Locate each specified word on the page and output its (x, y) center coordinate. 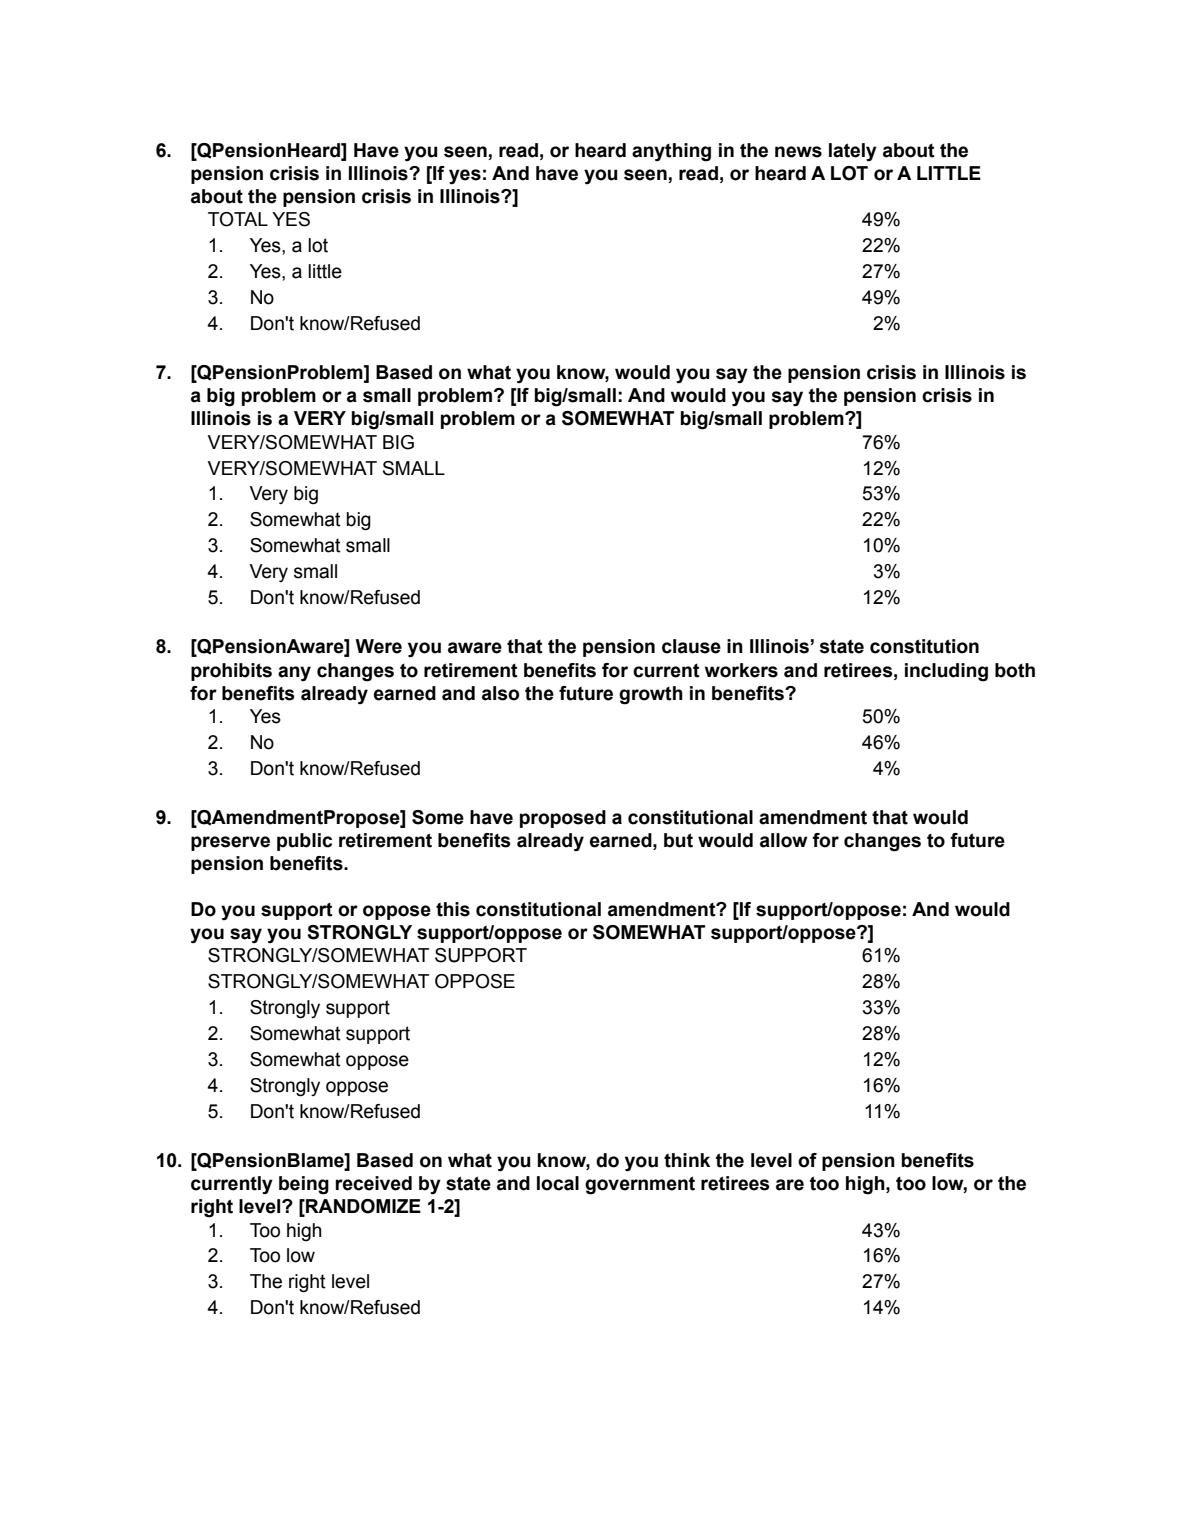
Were (378, 646)
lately (853, 152)
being (304, 1185)
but (678, 840)
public (304, 842)
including (946, 672)
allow (784, 840)
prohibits (231, 672)
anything (671, 152)
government (640, 1185)
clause (691, 646)
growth (651, 695)
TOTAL (238, 219)
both (1015, 670)
